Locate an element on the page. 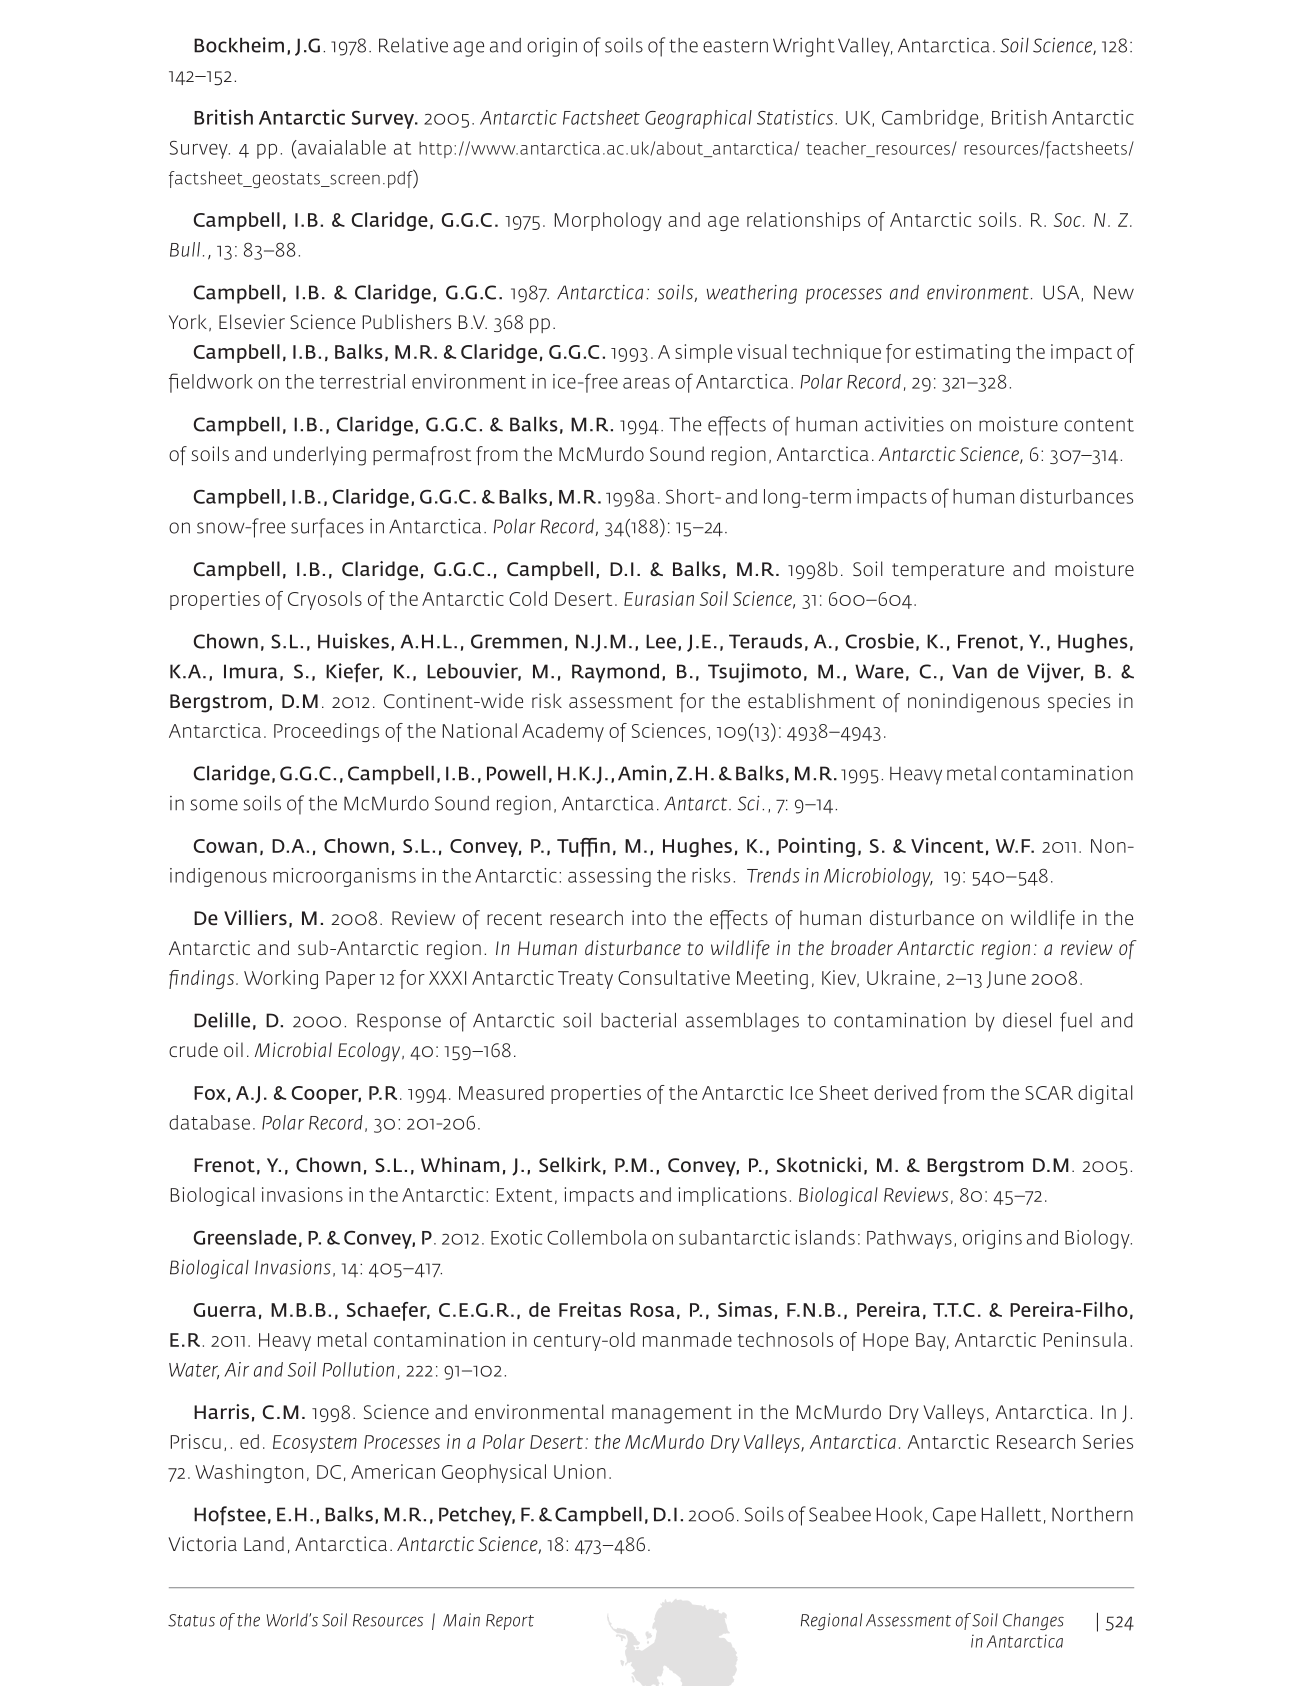 The image size is (1303, 1686). Victoria is located at coordinates (202, 1543).
